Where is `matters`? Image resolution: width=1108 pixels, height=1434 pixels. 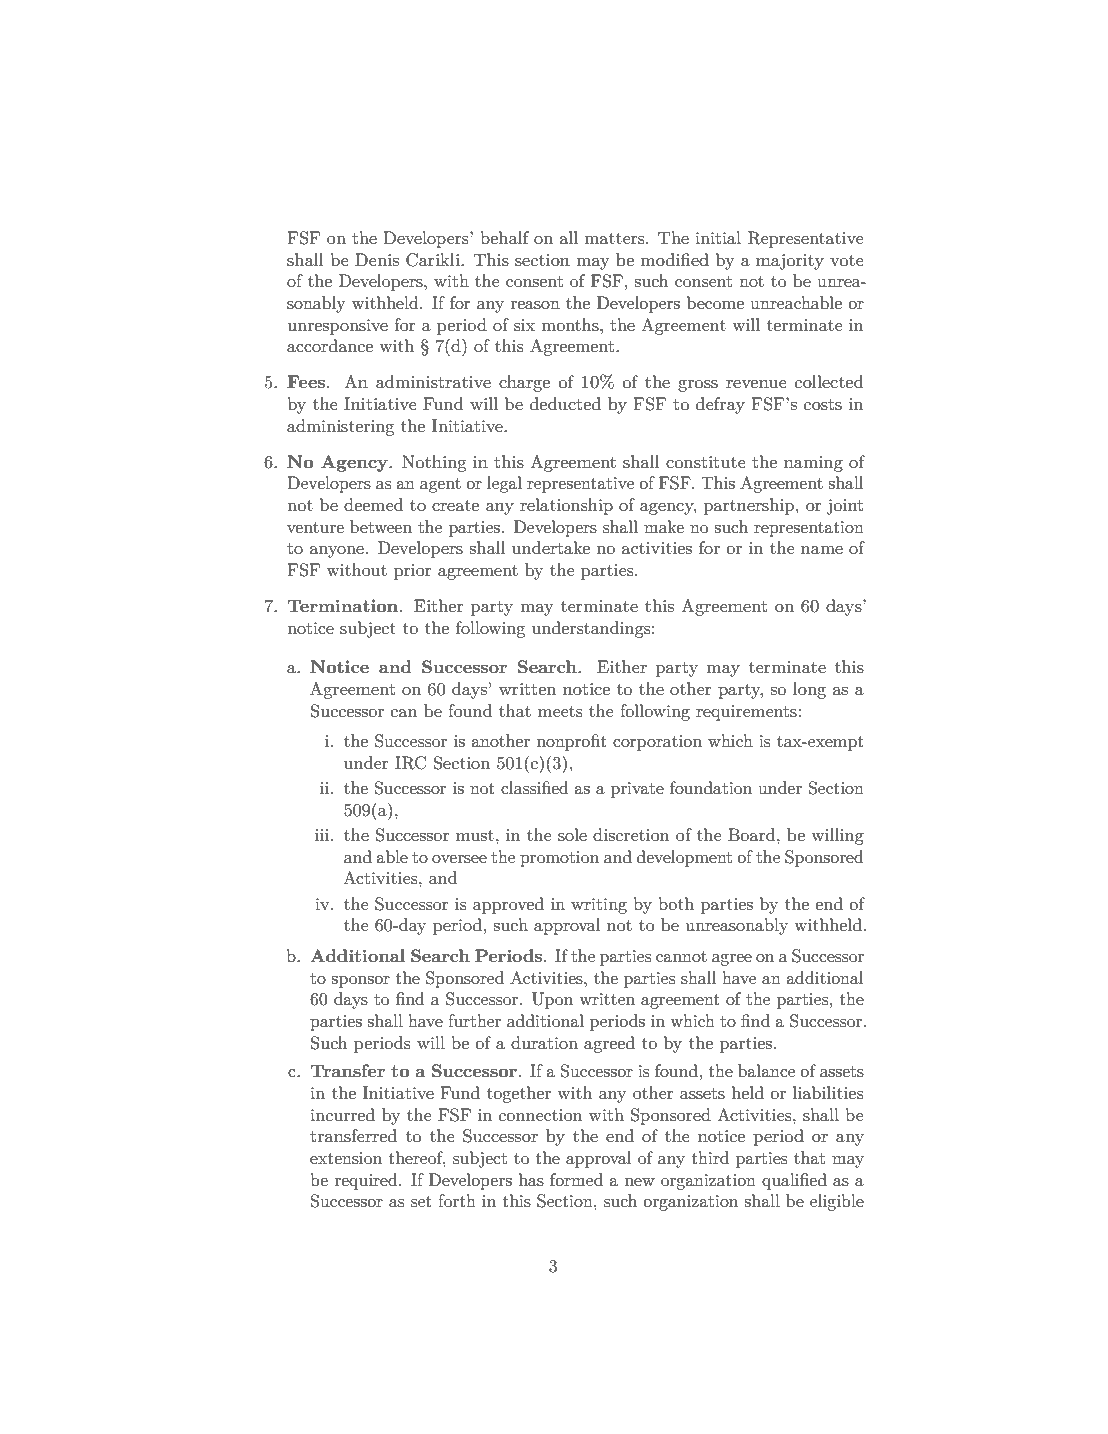
matters is located at coordinates (616, 239).
